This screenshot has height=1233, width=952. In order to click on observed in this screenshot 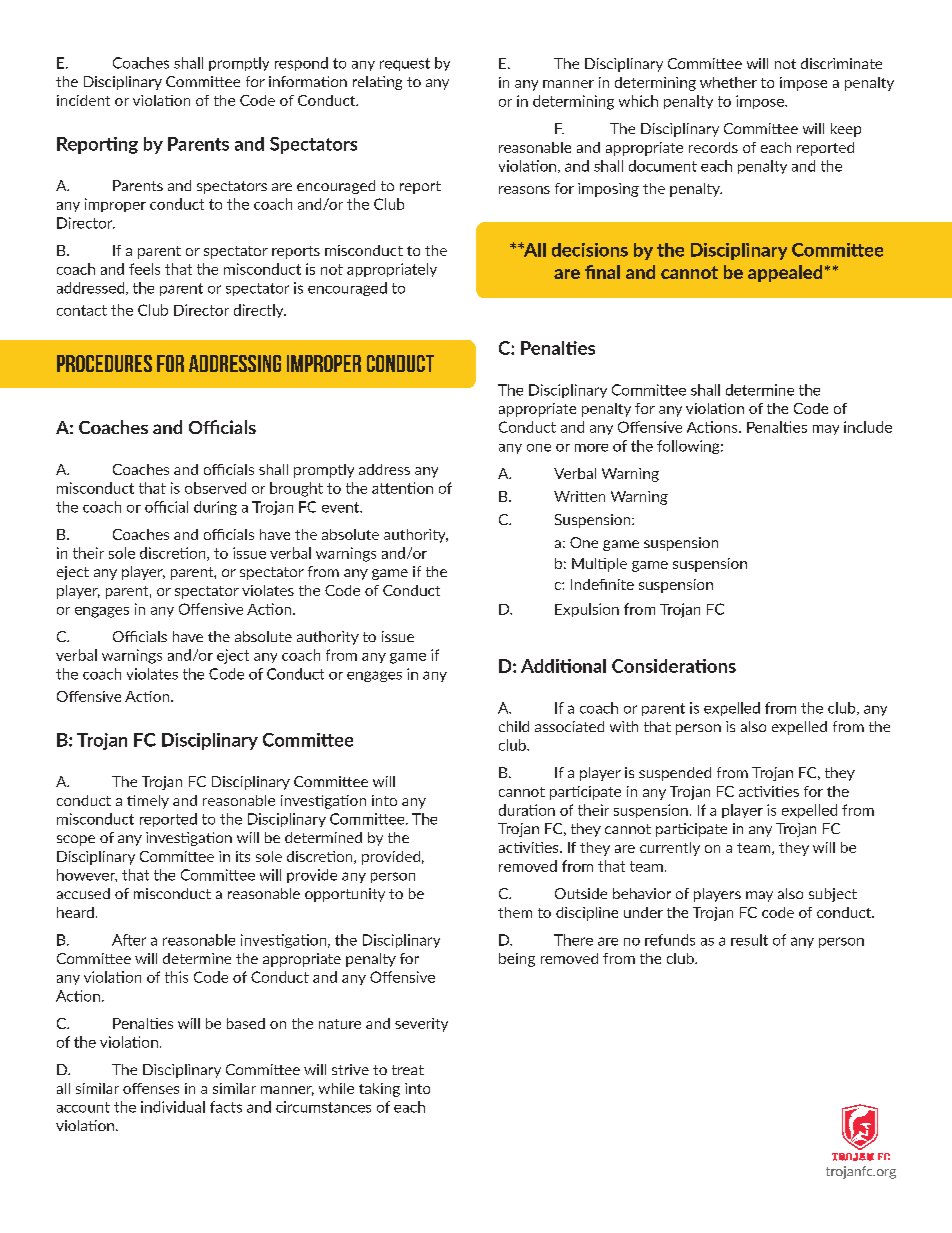, I will do `click(215, 488)`.
